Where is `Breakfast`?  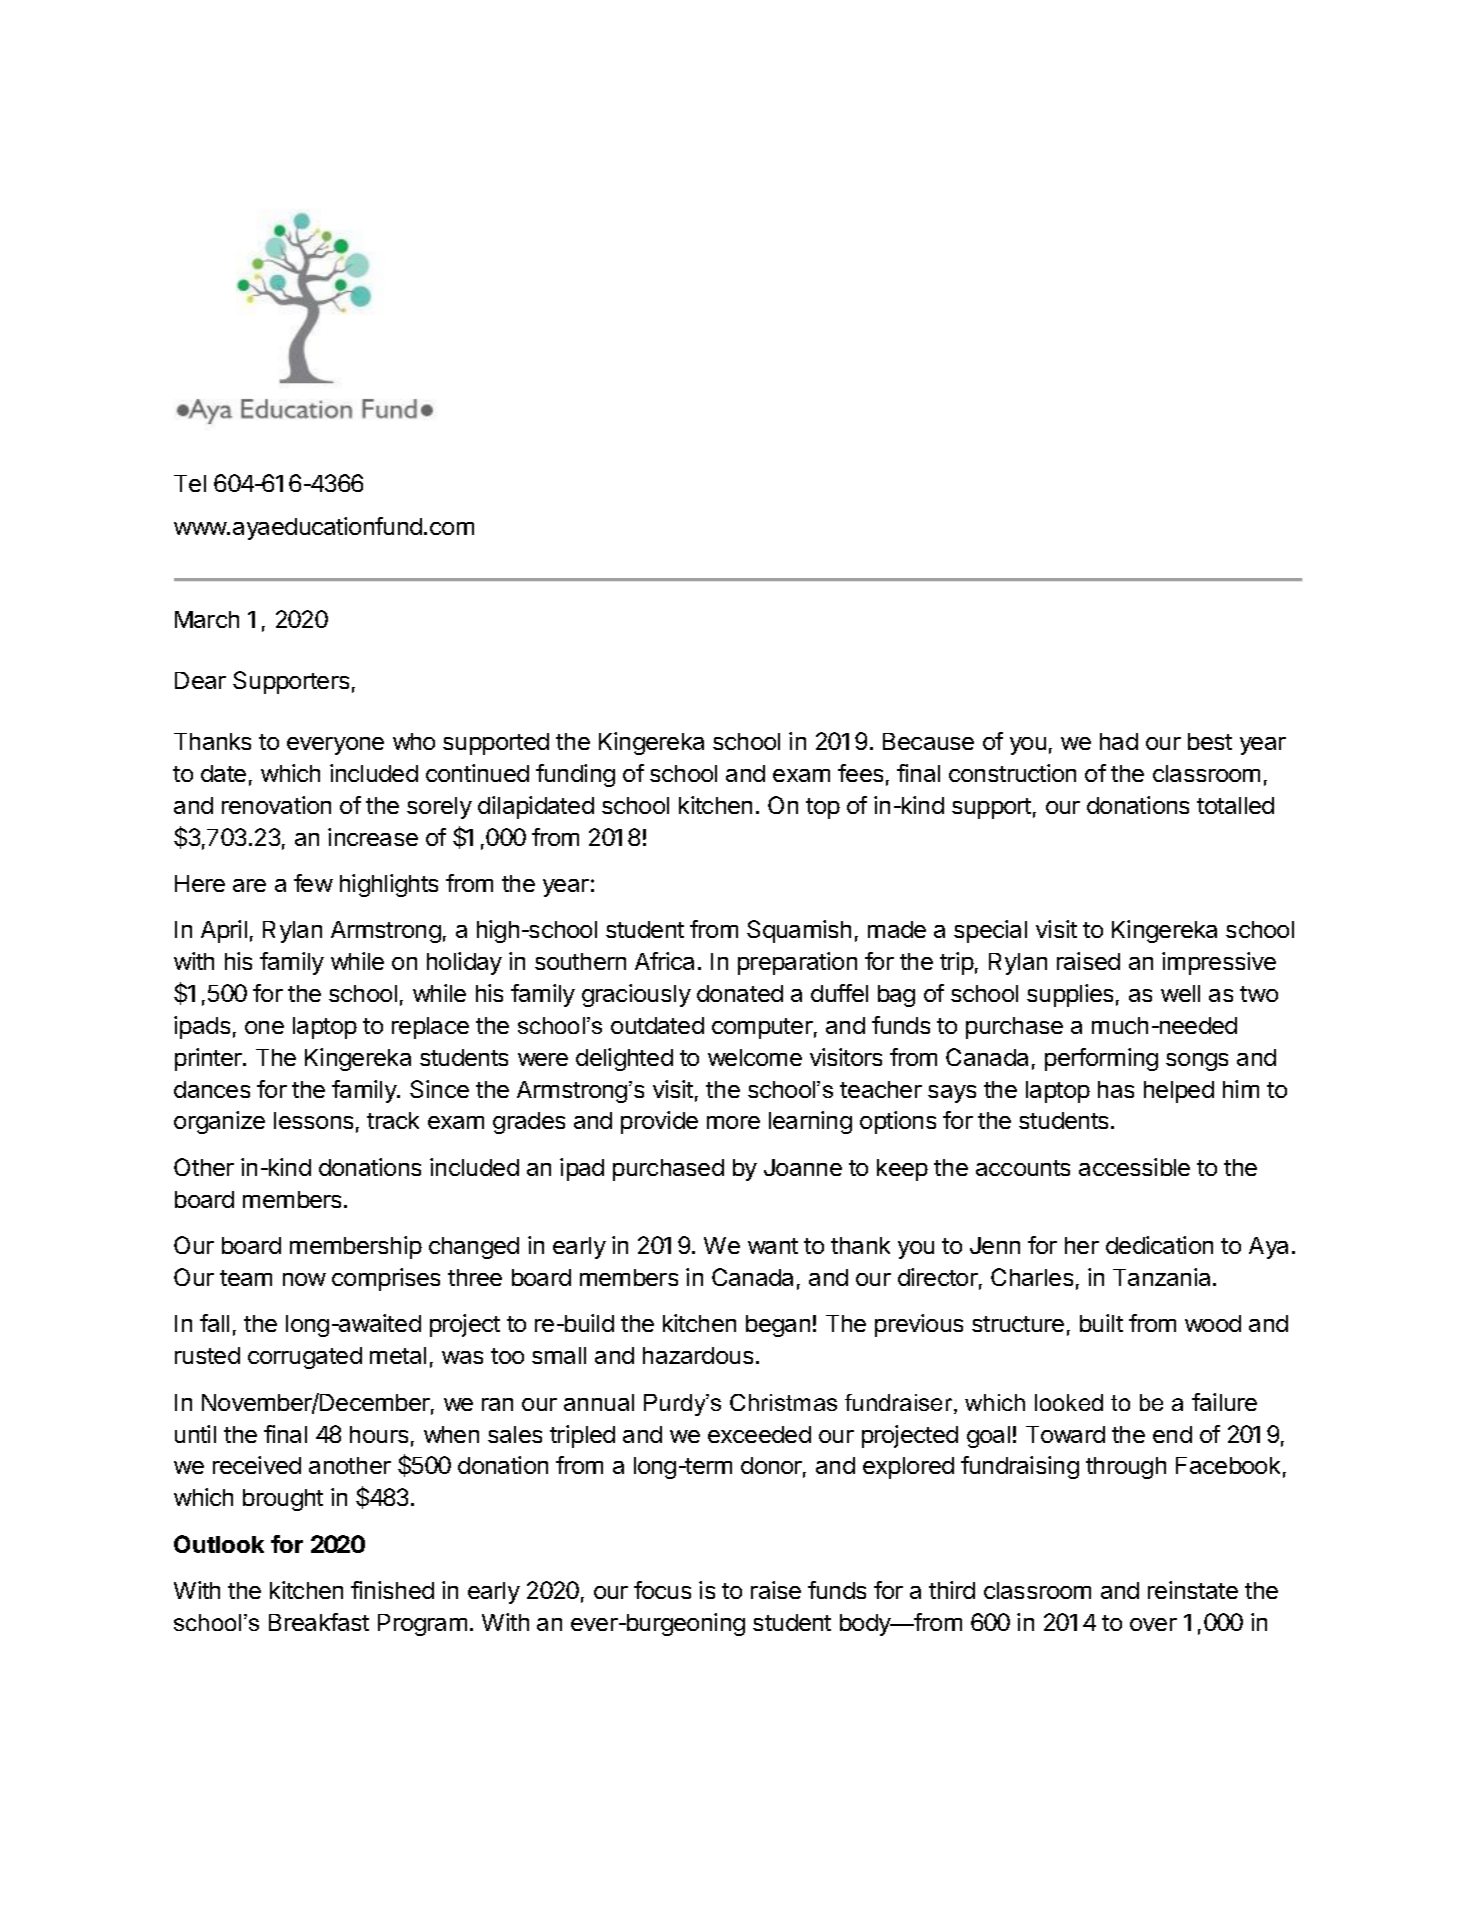
Breakfast is located at coordinates (319, 1622).
